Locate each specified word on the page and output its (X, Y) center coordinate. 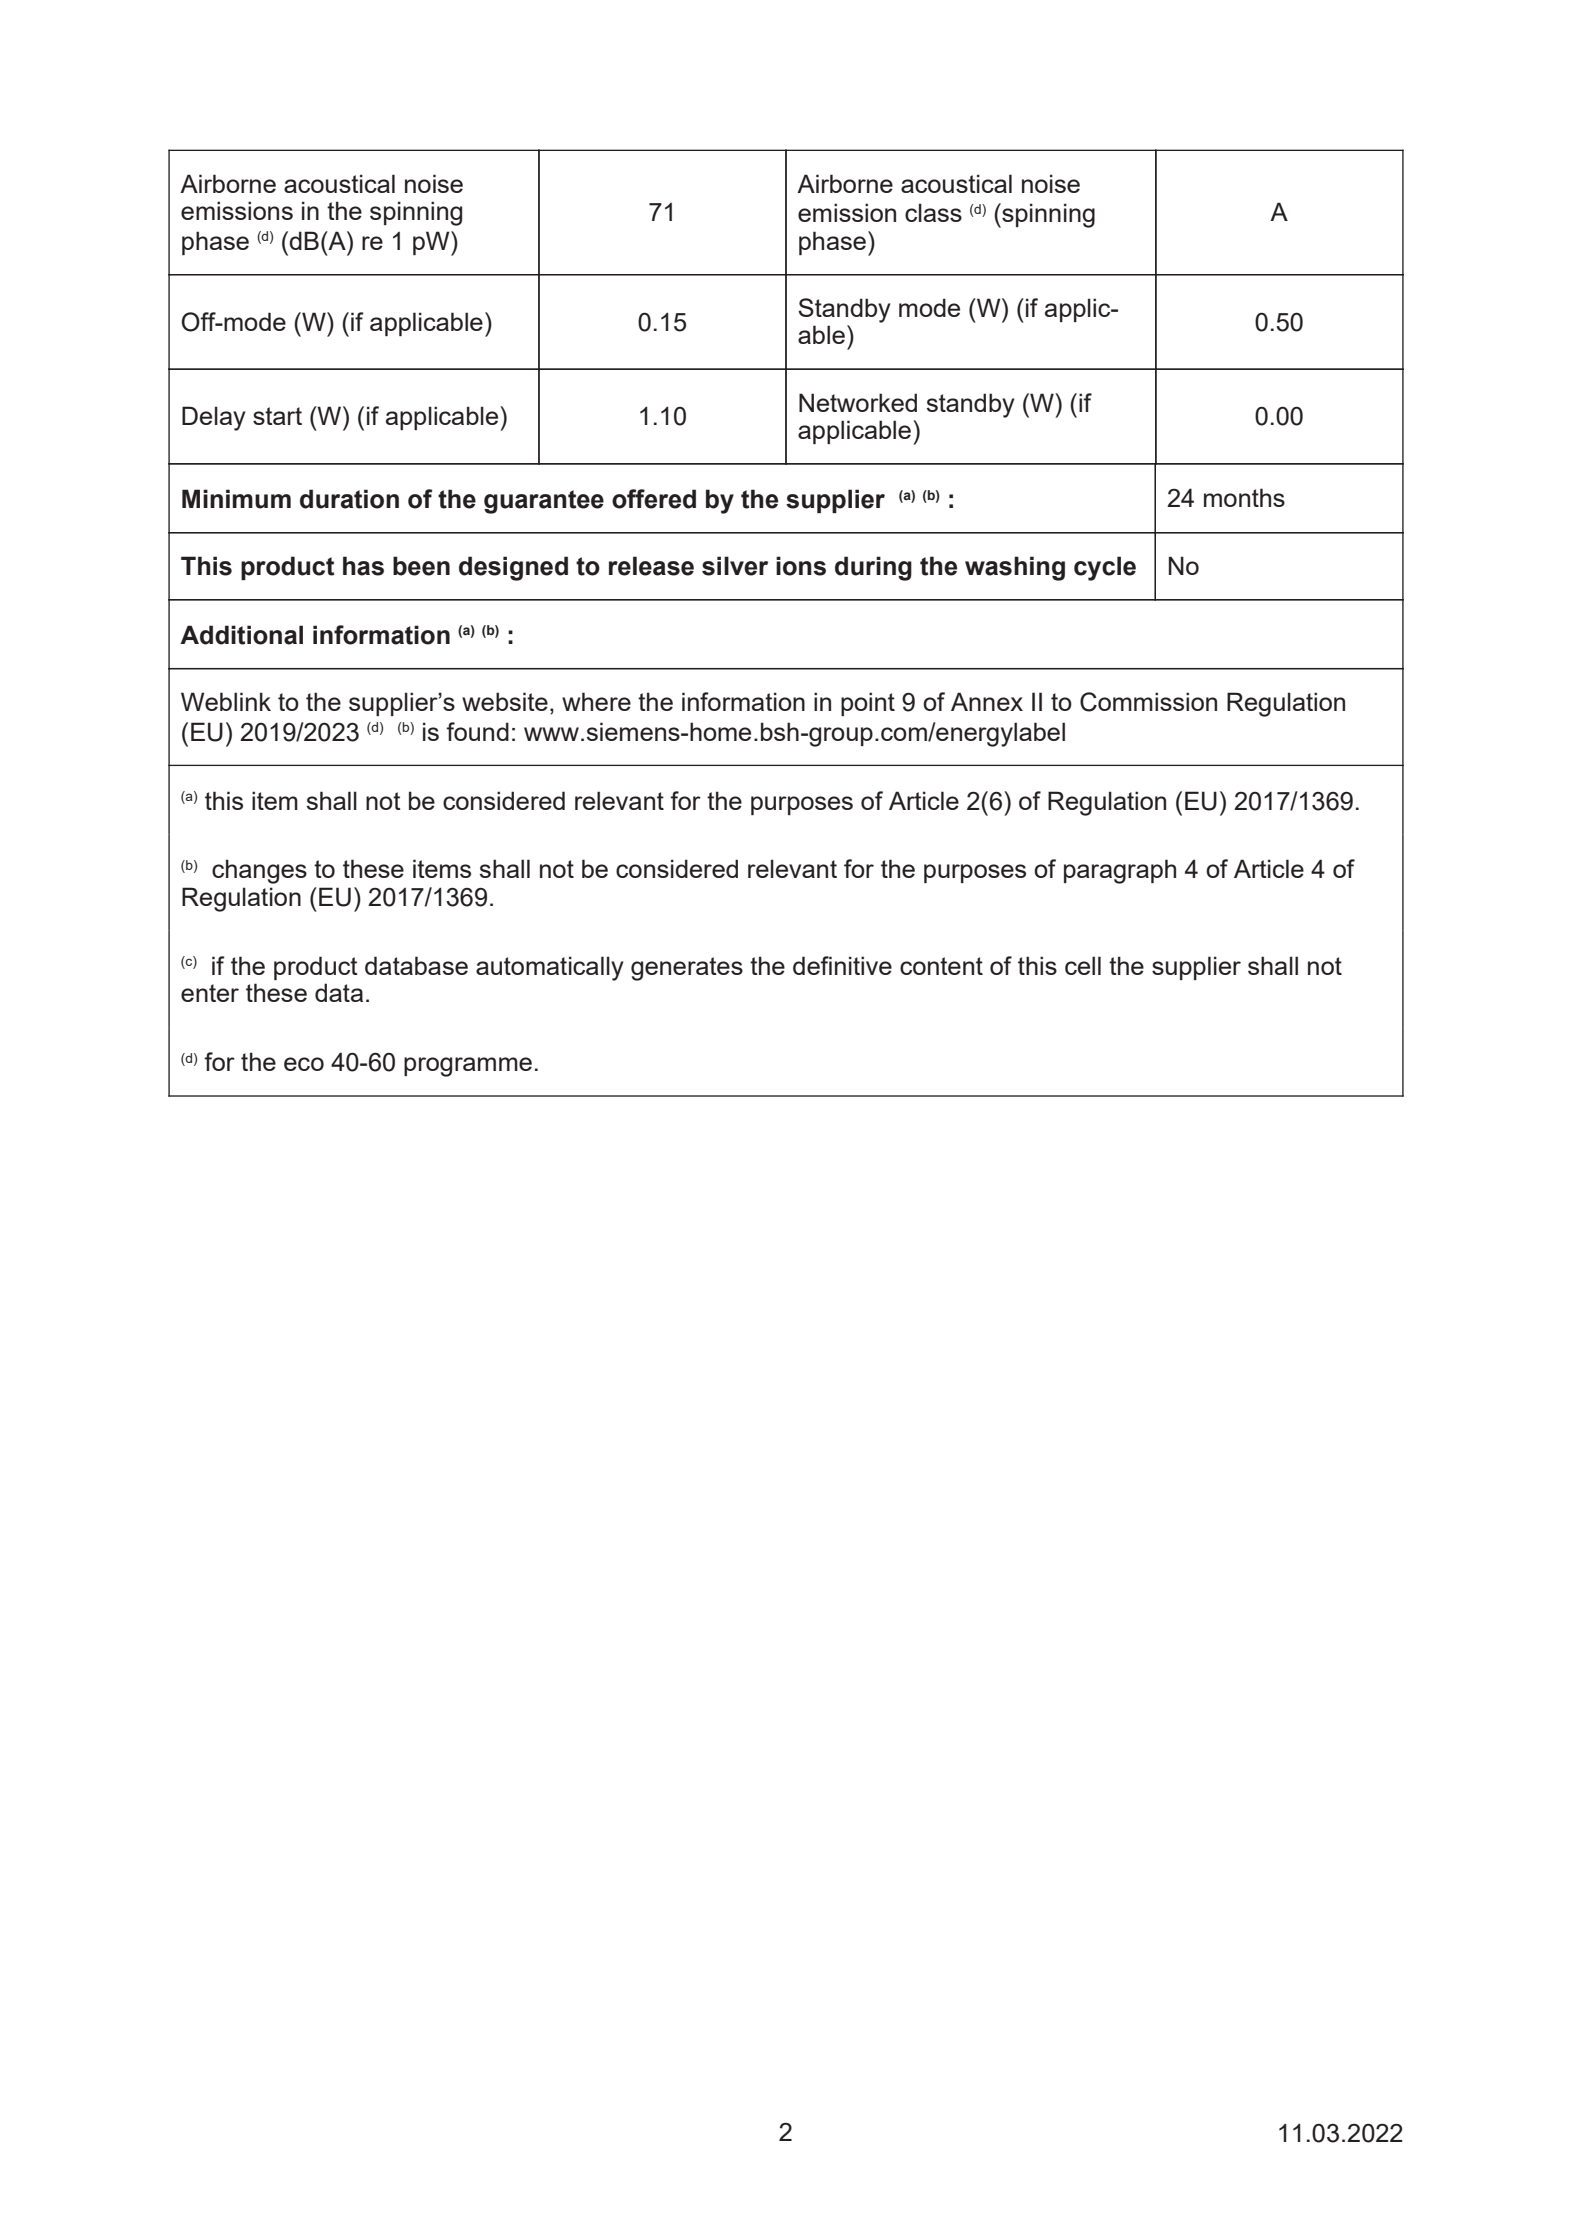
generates (687, 969)
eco (304, 1064)
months (1244, 497)
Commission (1148, 702)
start (277, 416)
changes (259, 871)
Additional (241, 635)
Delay (214, 418)
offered (654, 499)
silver (735, 566)
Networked (858, 402)
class (933, 212)
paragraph (1120, 871)
